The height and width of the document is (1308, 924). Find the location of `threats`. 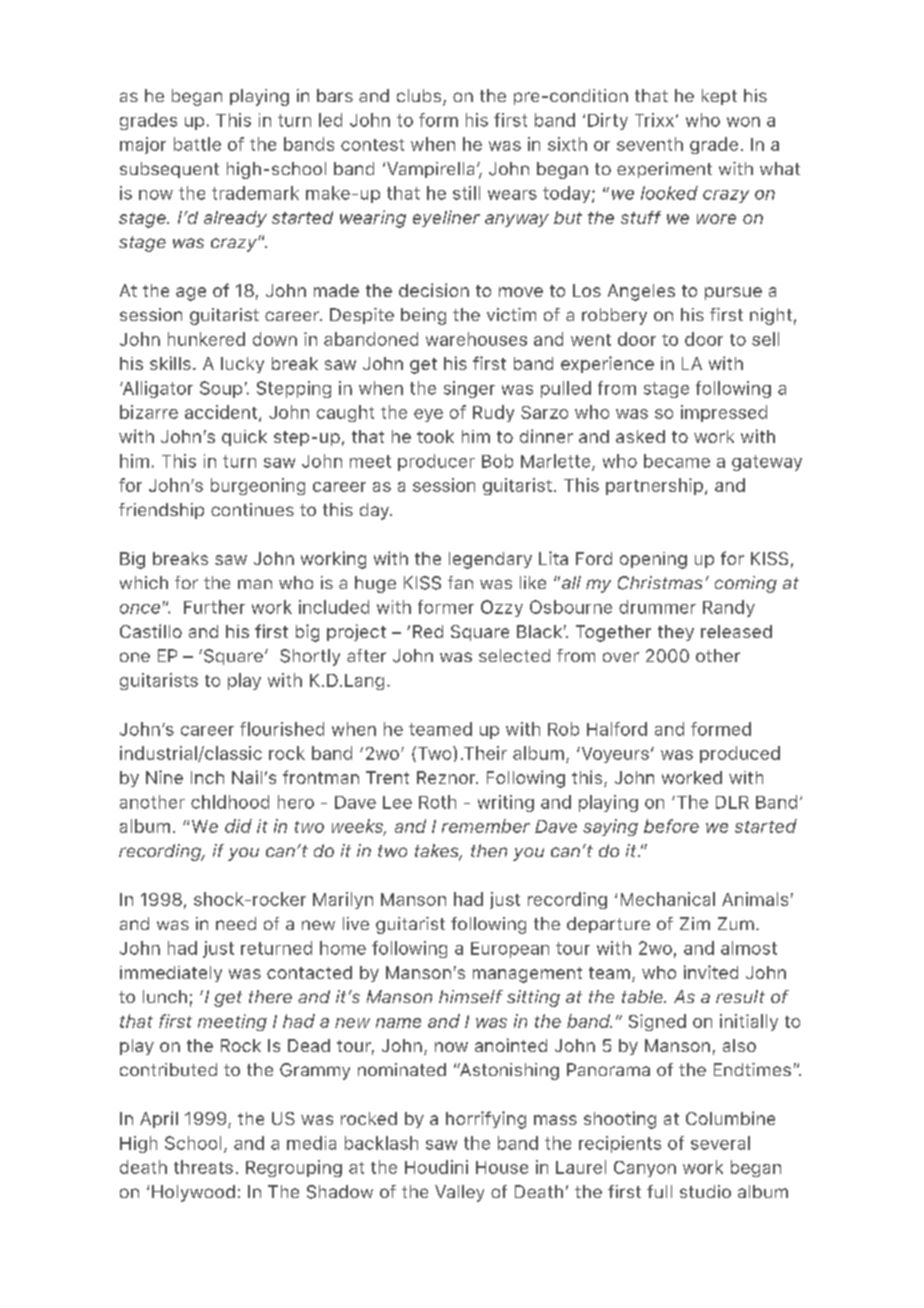

threats is located at coordinates (203, 1167).
